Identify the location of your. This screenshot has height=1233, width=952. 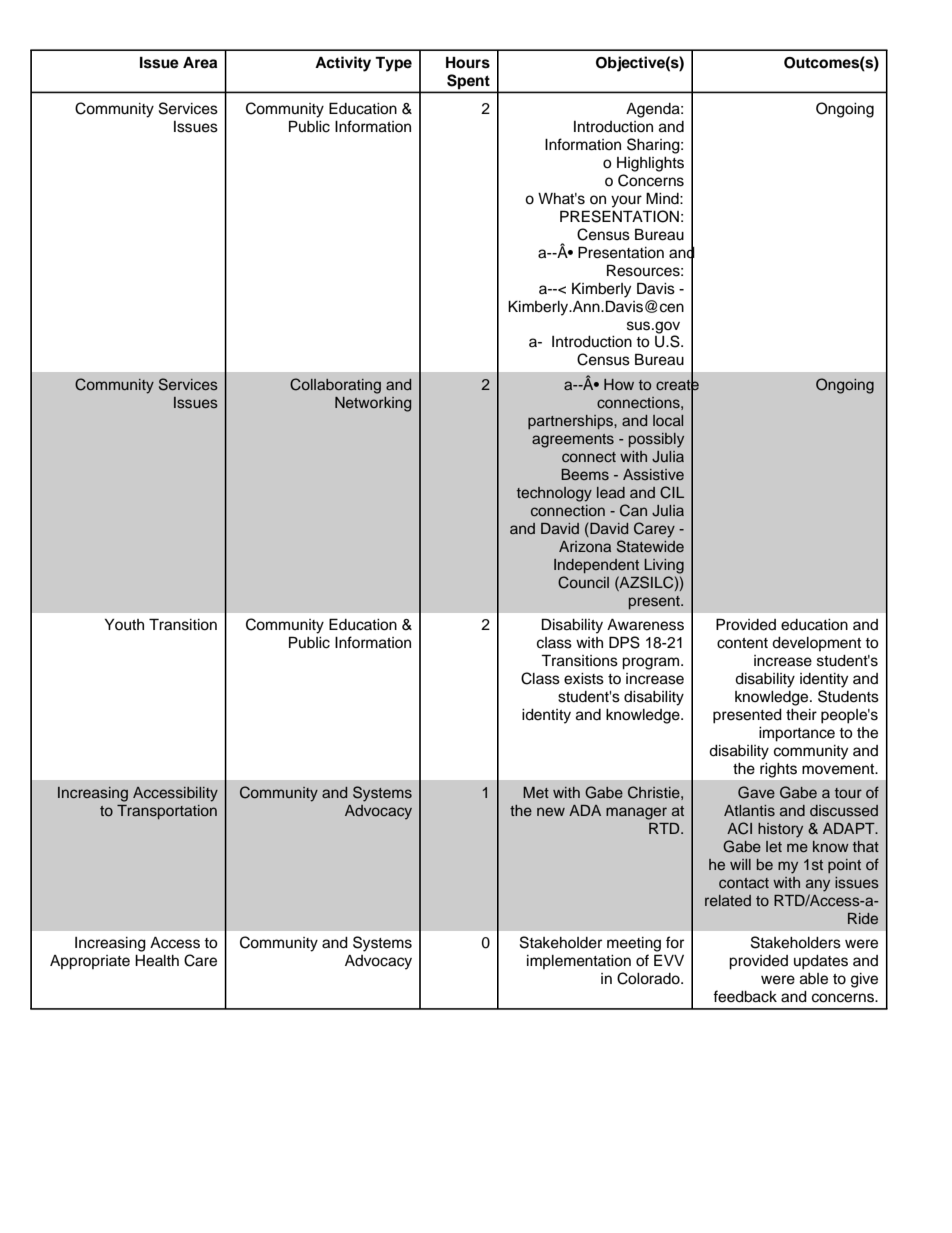
(626, 201).
